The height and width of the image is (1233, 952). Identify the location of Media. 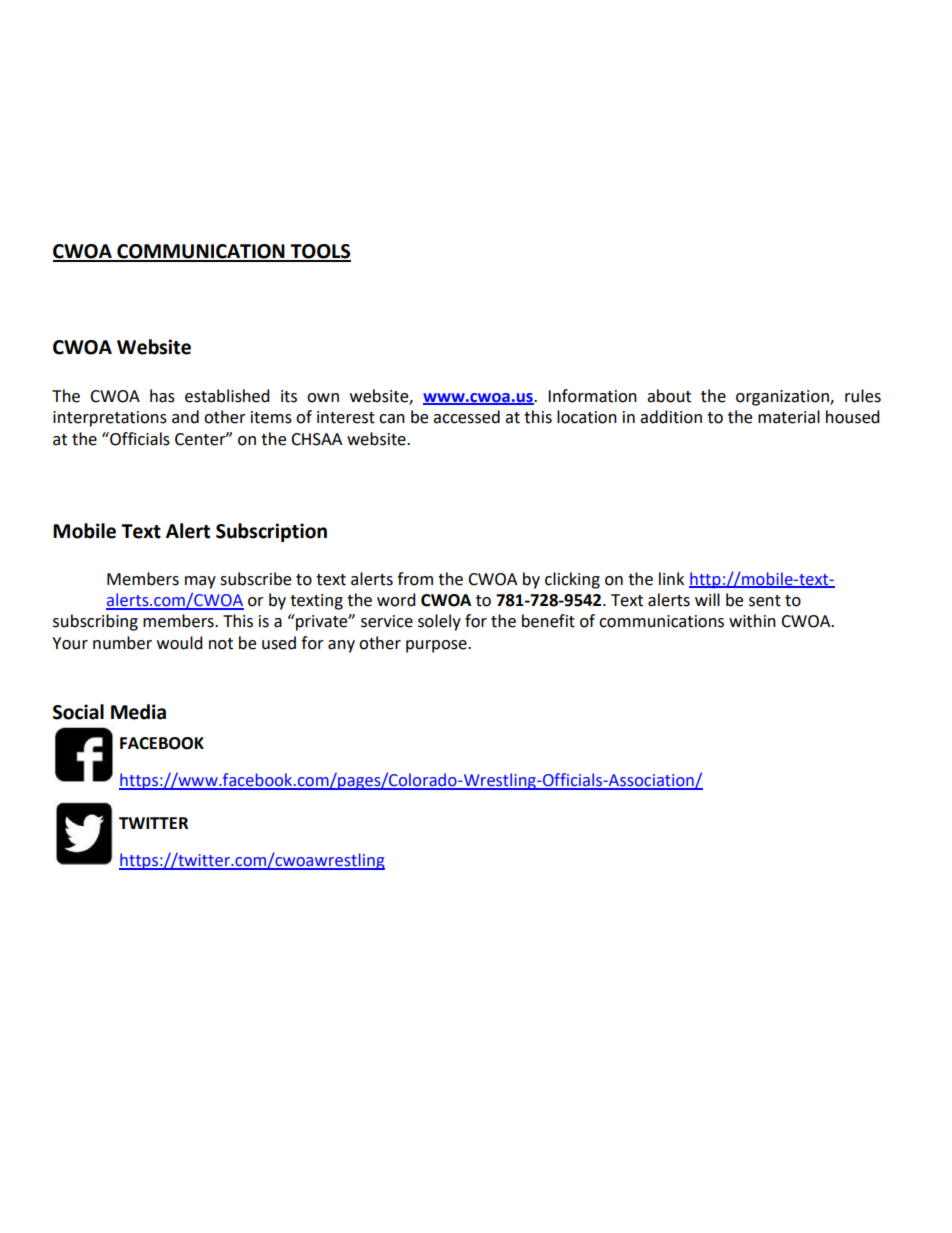
(138, 712).
